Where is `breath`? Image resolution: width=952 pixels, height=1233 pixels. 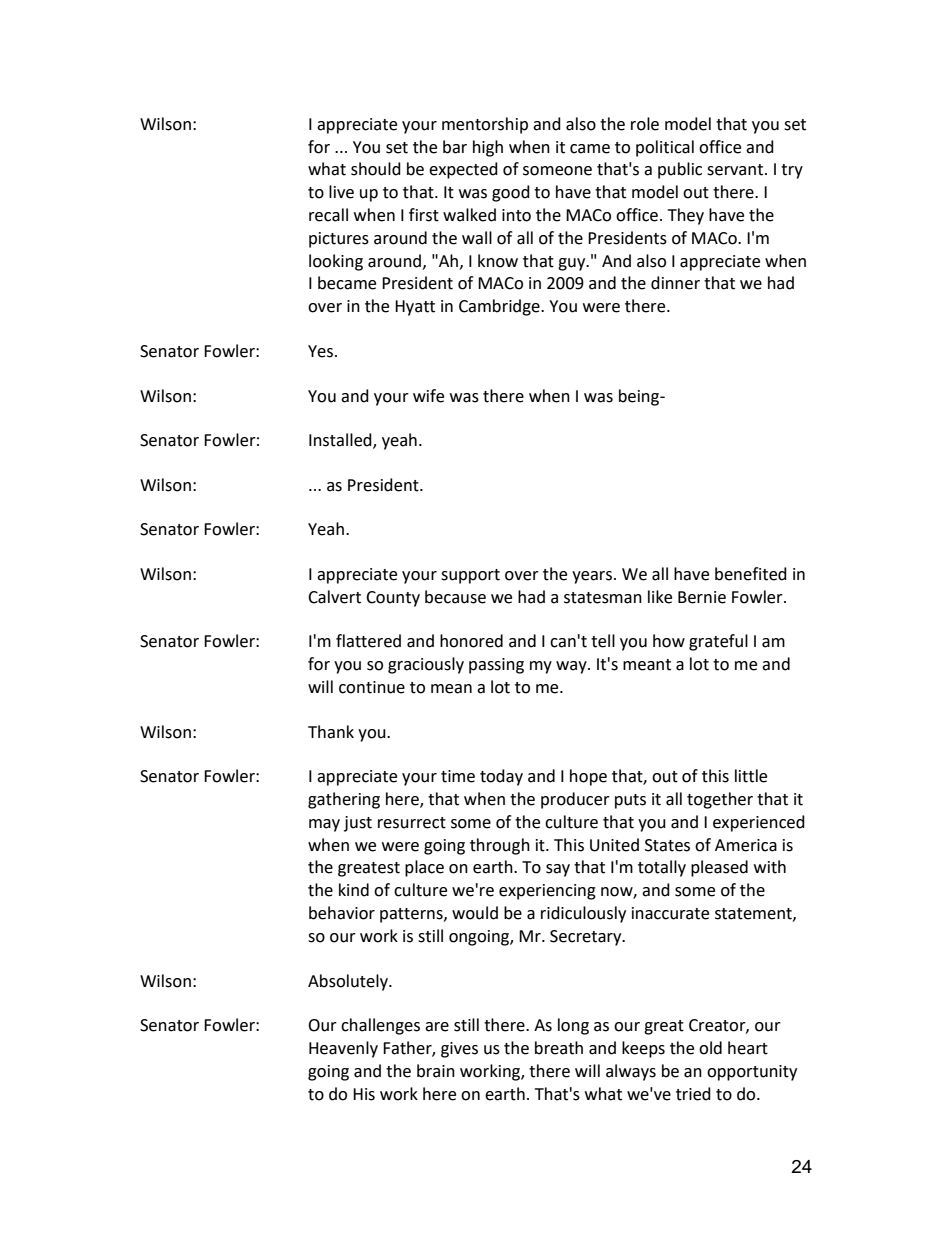
breath is located at coordinates (559, 1048).
